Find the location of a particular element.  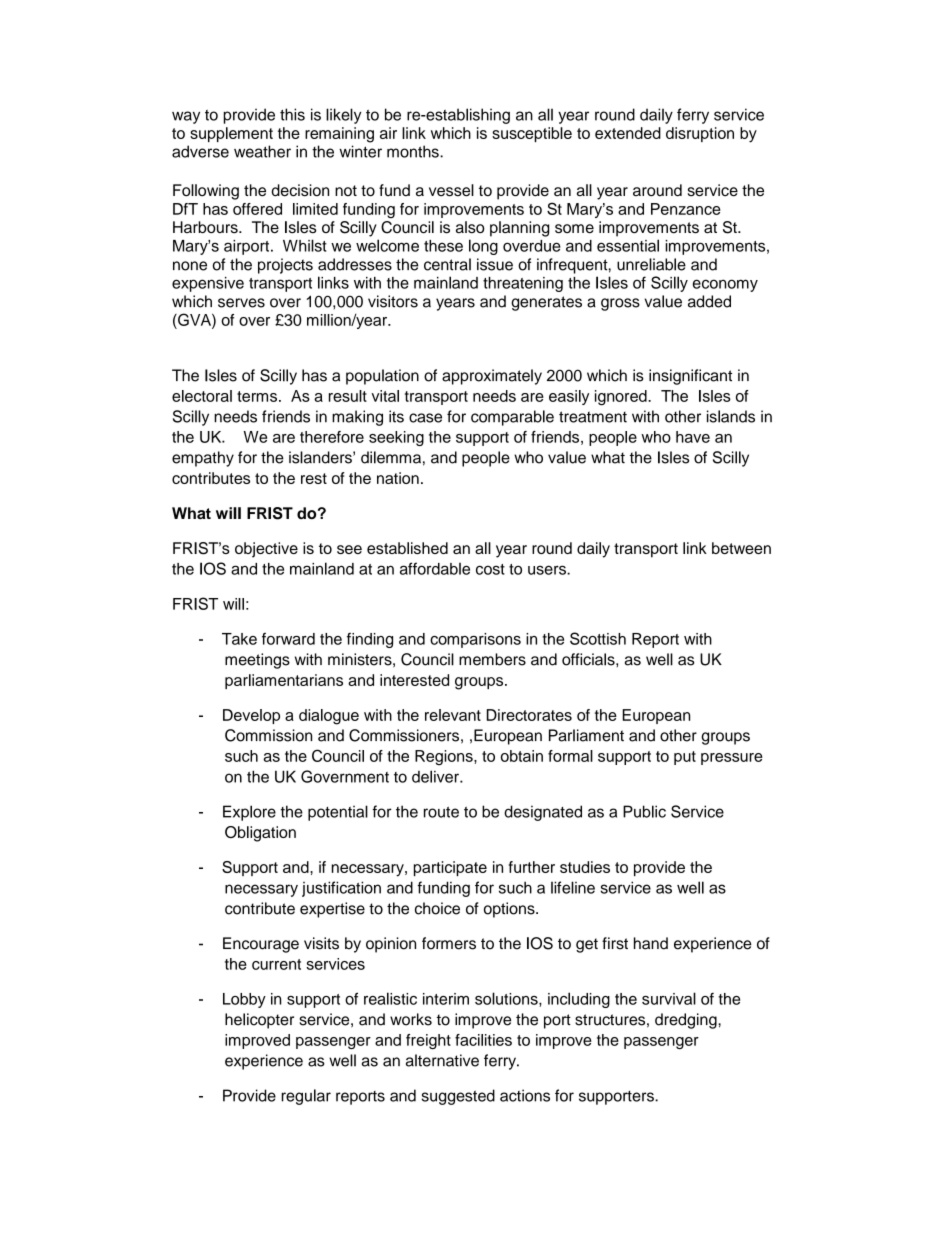

between is located at coordinates (741, 548).
